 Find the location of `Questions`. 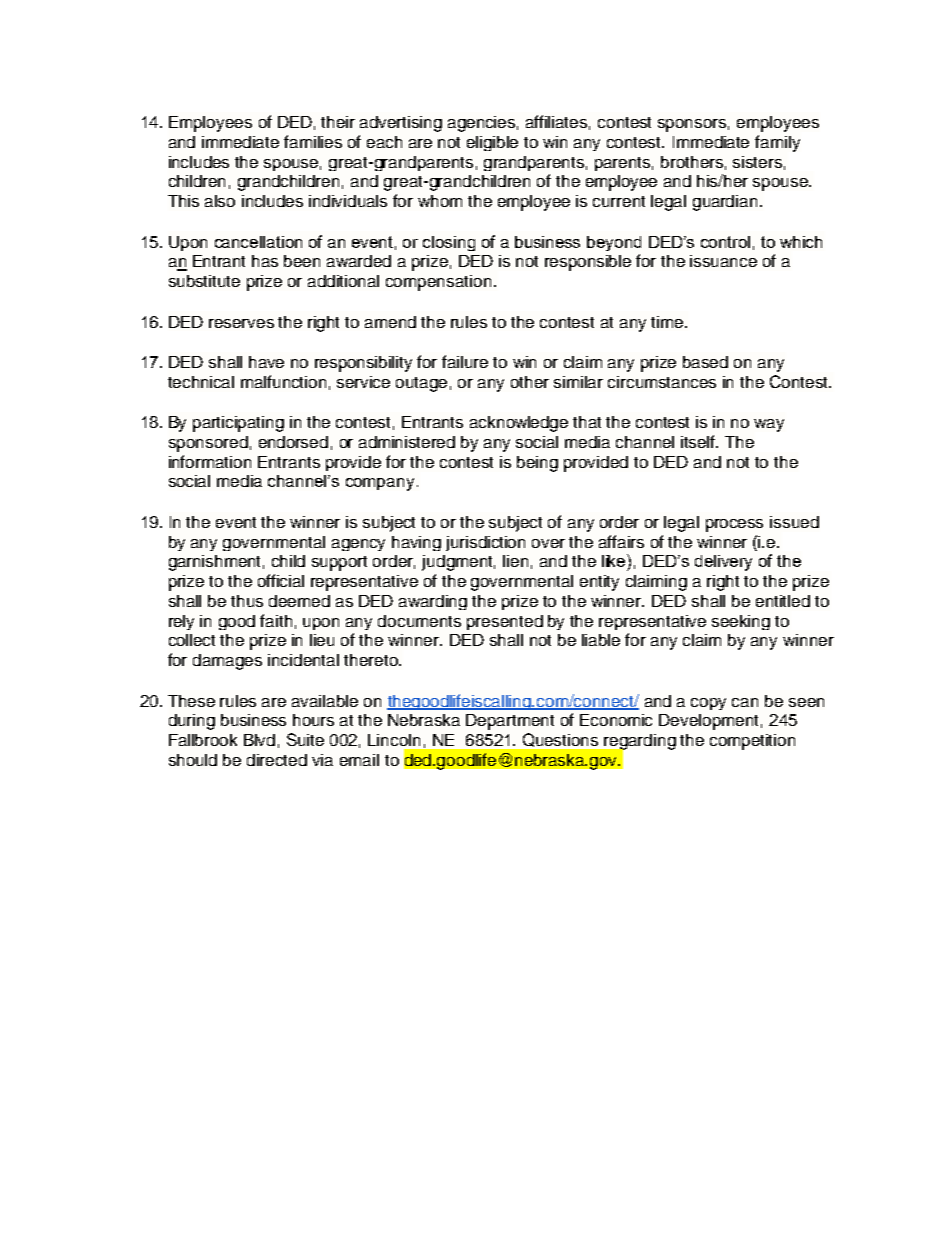

Questions is located at coordinates (560, 740).
